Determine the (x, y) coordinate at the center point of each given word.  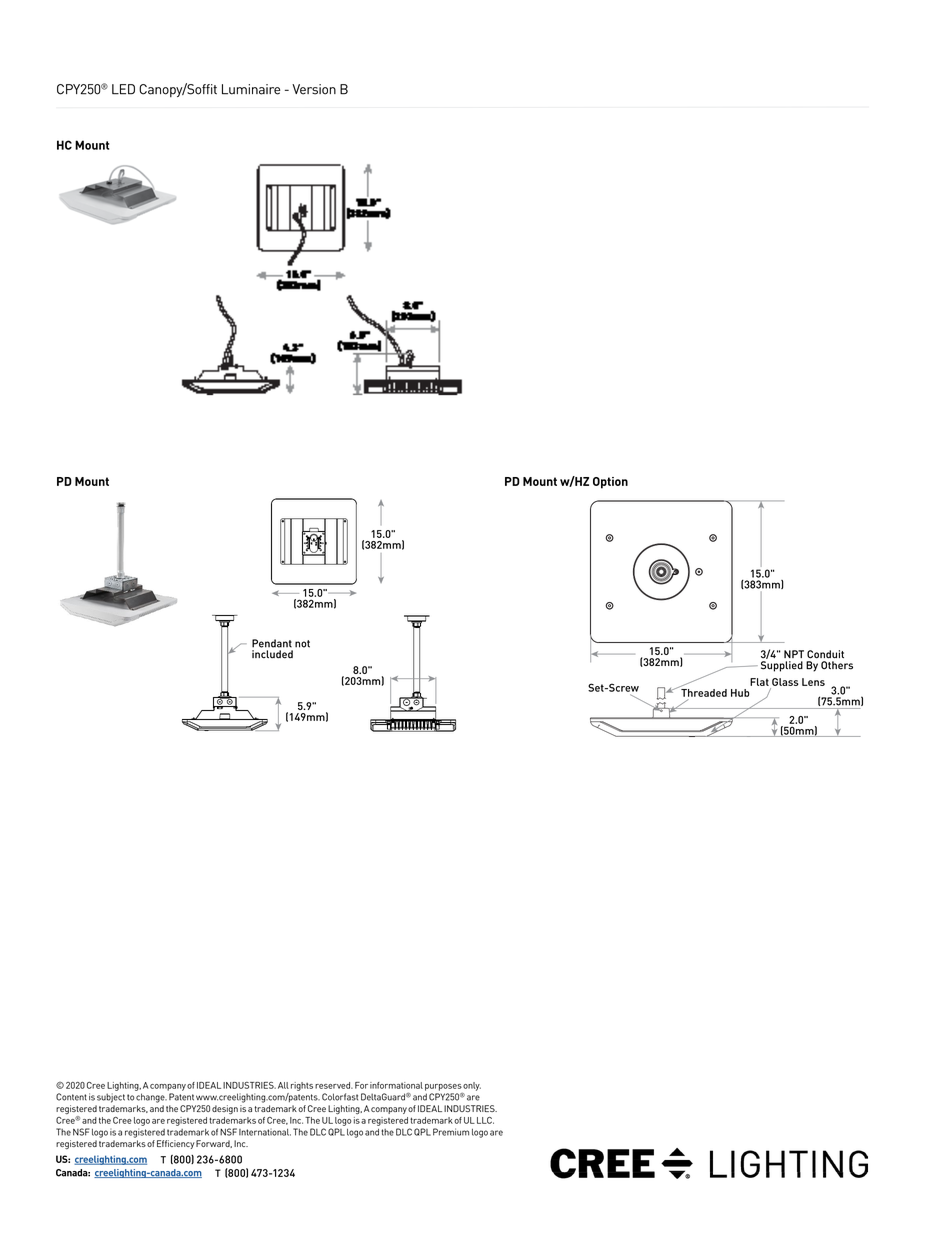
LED (123, 89)
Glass (785, 682)
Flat (759, 682)
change (151, 1098)
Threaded (704, 693)
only (472, 1086)
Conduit (825, 654)
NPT (794, 654)
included (272, 654)
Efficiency (176, 1144)
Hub (740, 693)
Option (610, 483)
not (302, 644)
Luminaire (251, 89)
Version (314, 89)
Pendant (272, 643)
